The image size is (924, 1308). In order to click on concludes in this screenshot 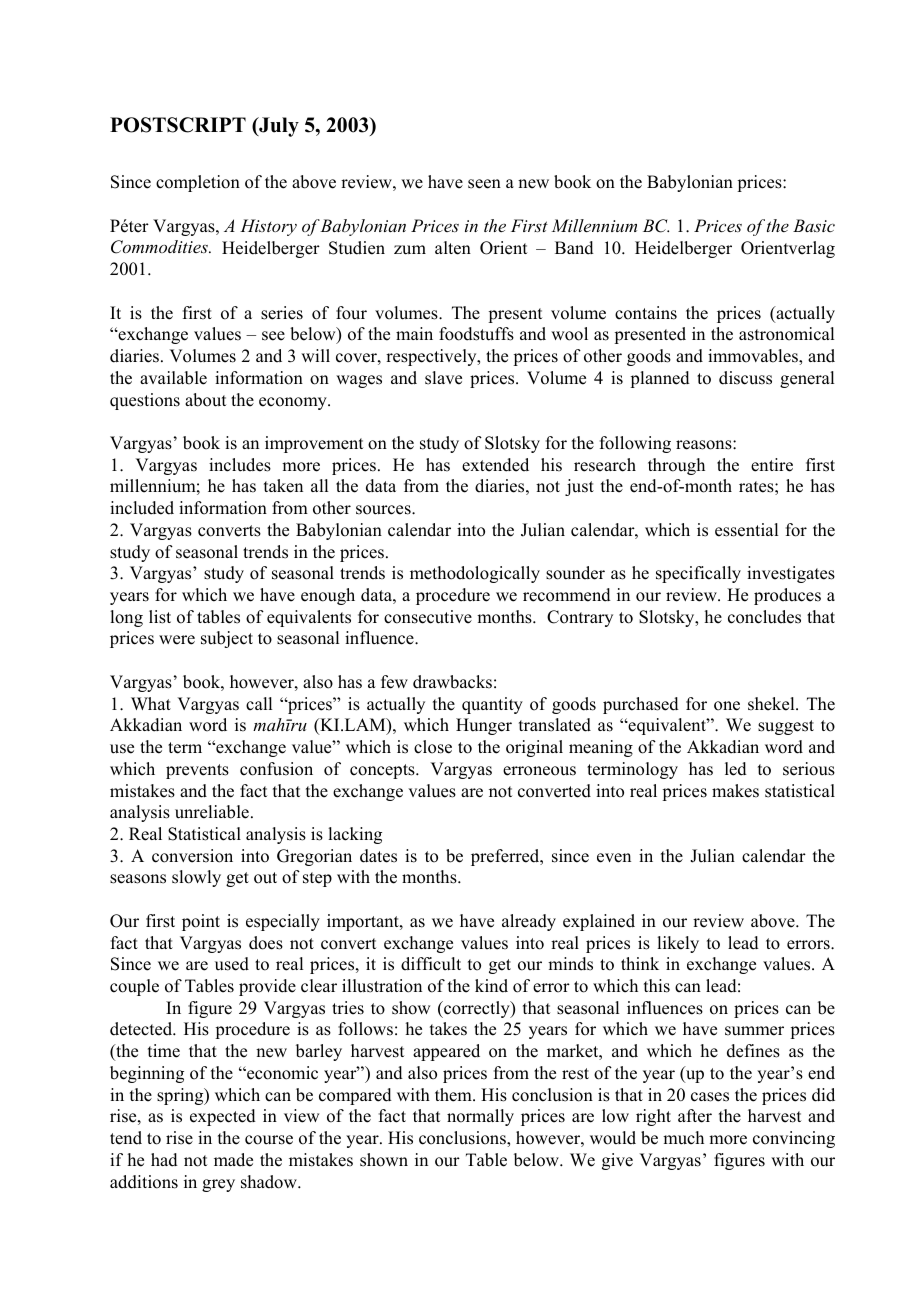, I will do `click(764, 617)`.
